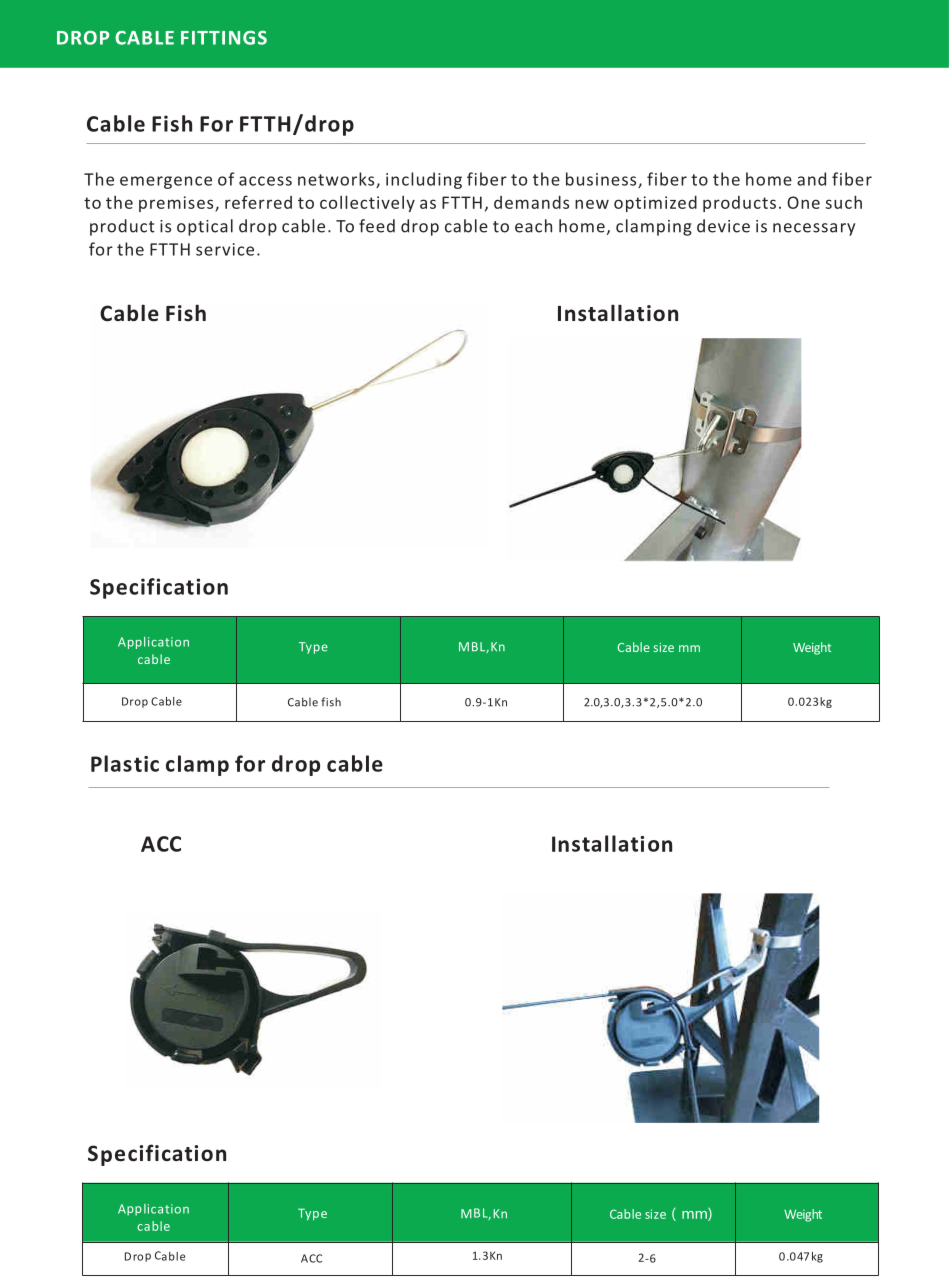 The image size is (949, 1288). What do you see at coordinates (424, 180) in the screenshot?
I see `including` at bounding box center [424, 180].
